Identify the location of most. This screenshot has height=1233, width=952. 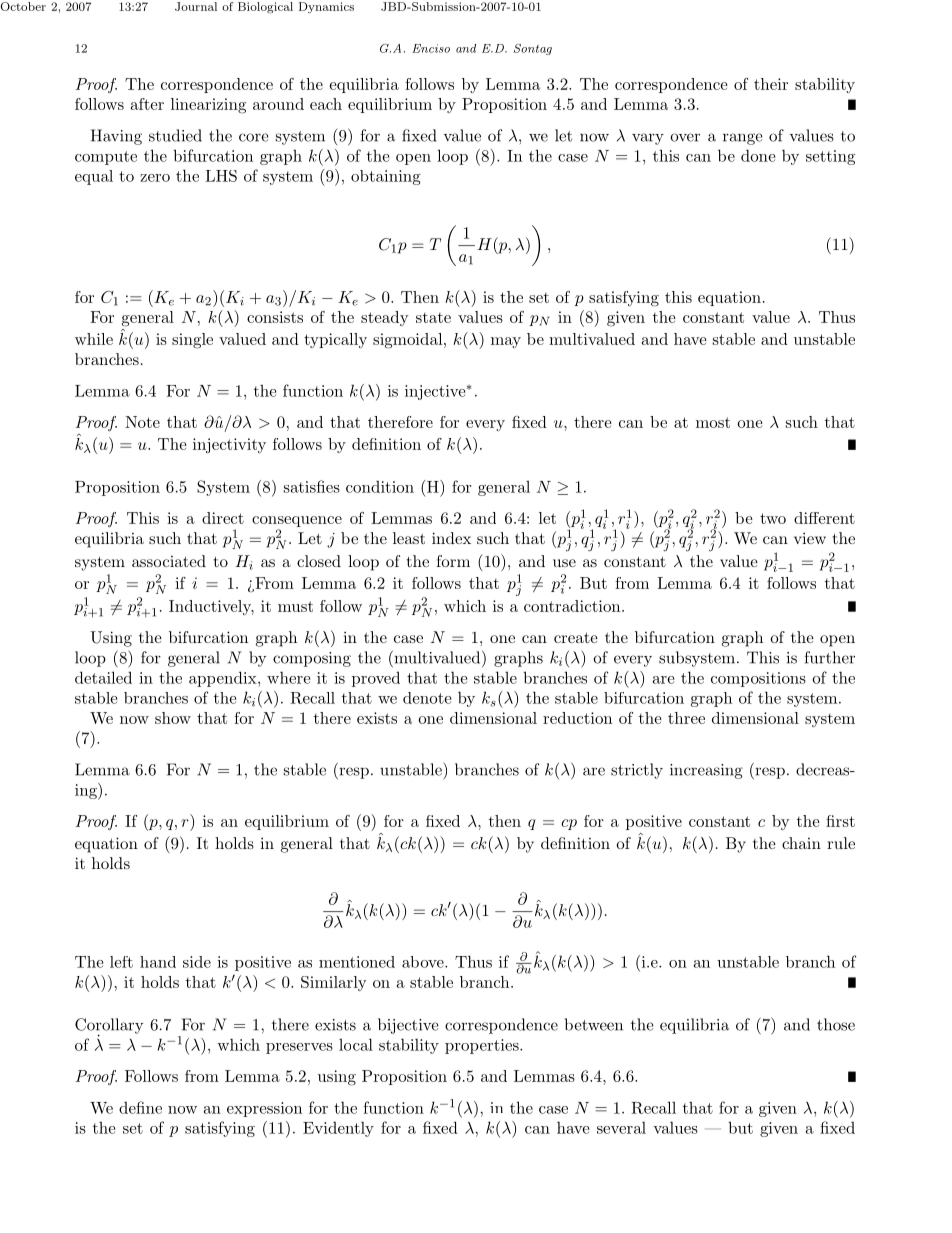
(713, 422).
